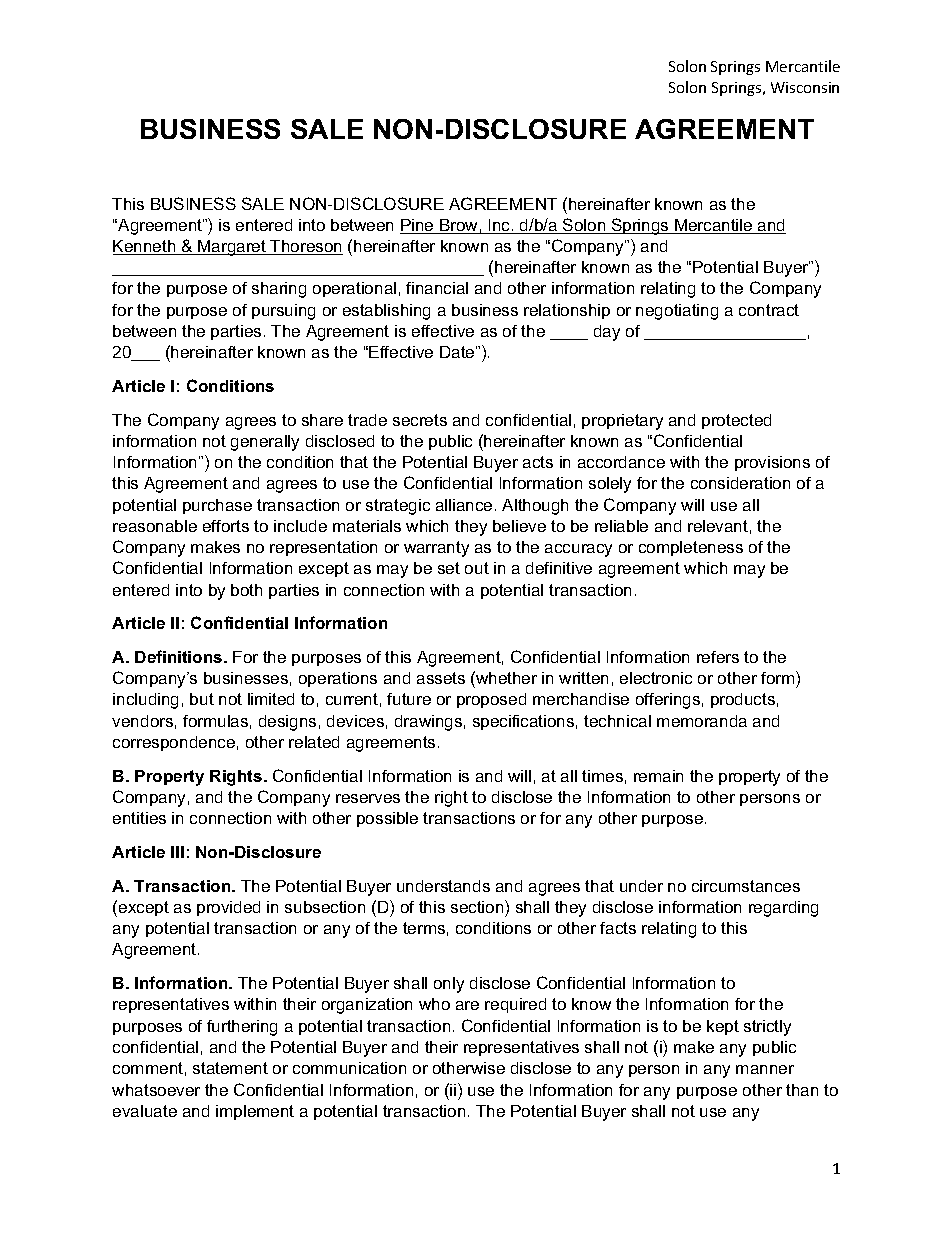 The width and height of the screenshot is (952, 1233). Describe the element at coordinates (230, 1068) in the screenshot. I see `statement` at that location.
